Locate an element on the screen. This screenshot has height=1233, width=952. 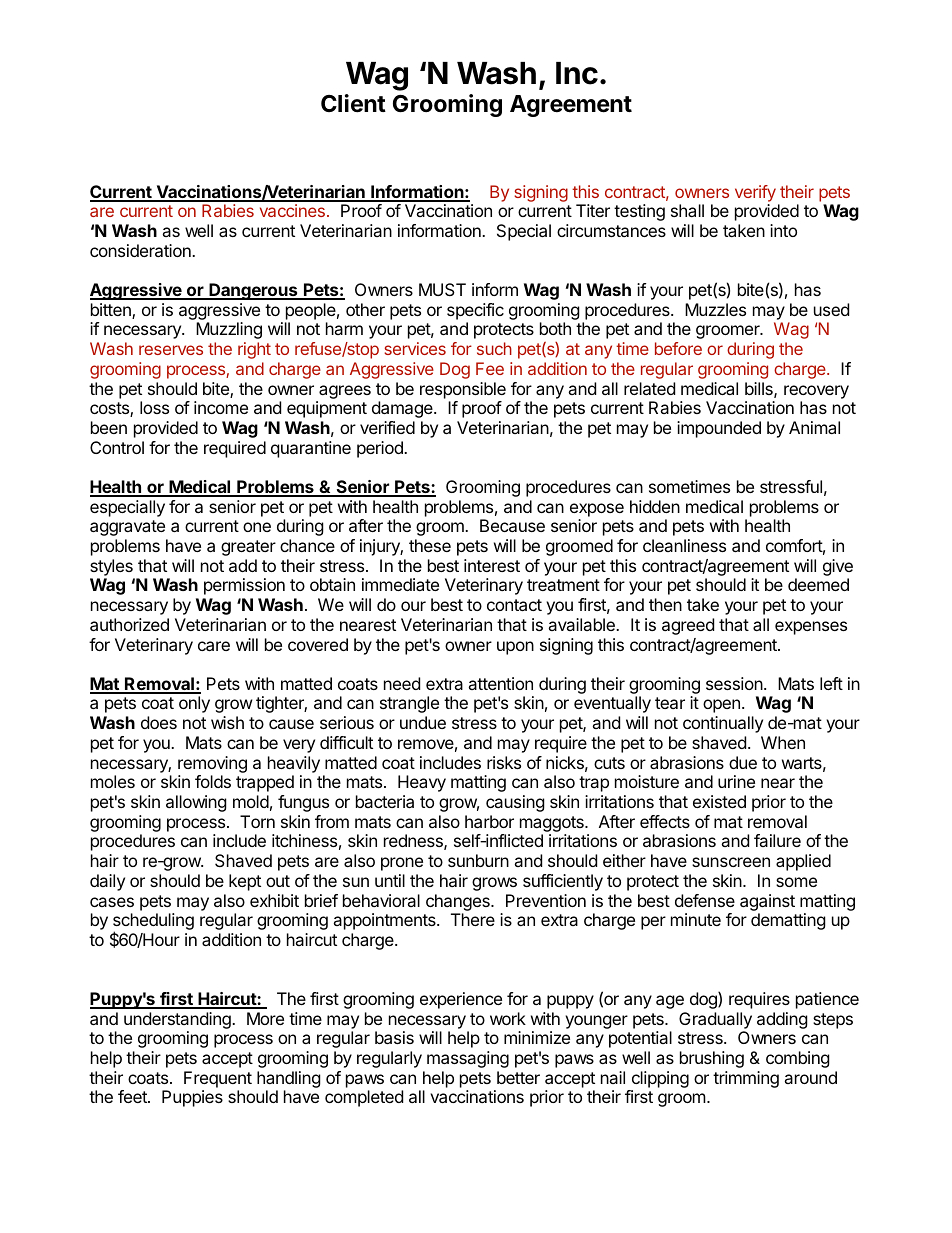
Frequent is located at coordinates (218, 1079).
